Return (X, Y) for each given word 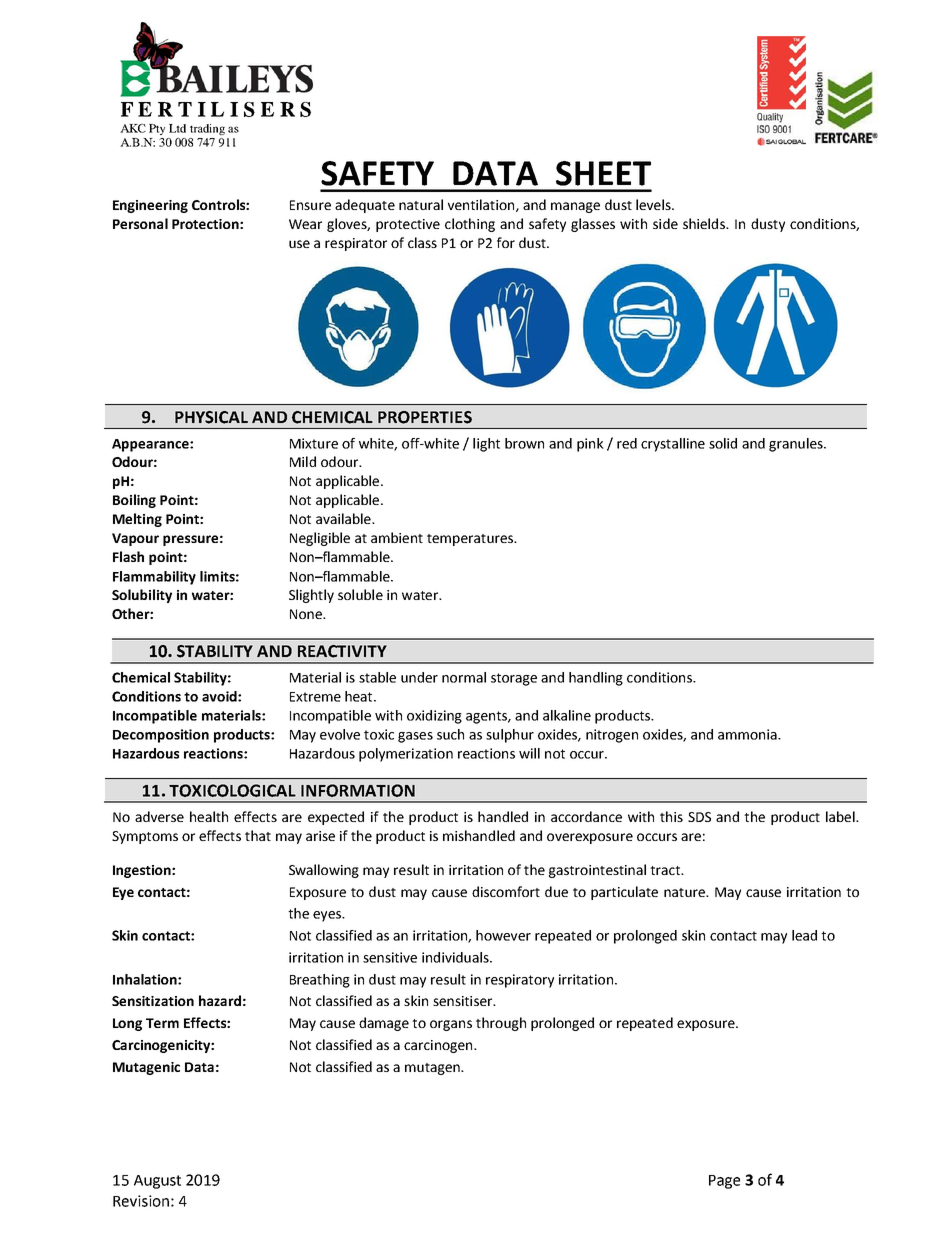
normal (464, 677)
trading (207, 129)
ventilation (482, 205)
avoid (220, 696)
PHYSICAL (211, 417)
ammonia (748, 734)
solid (723, 443)
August (157, 1182)
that (258, 835)
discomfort (506, 891)
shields (705, 223)
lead (804, 935)
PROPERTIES (425, 417)
